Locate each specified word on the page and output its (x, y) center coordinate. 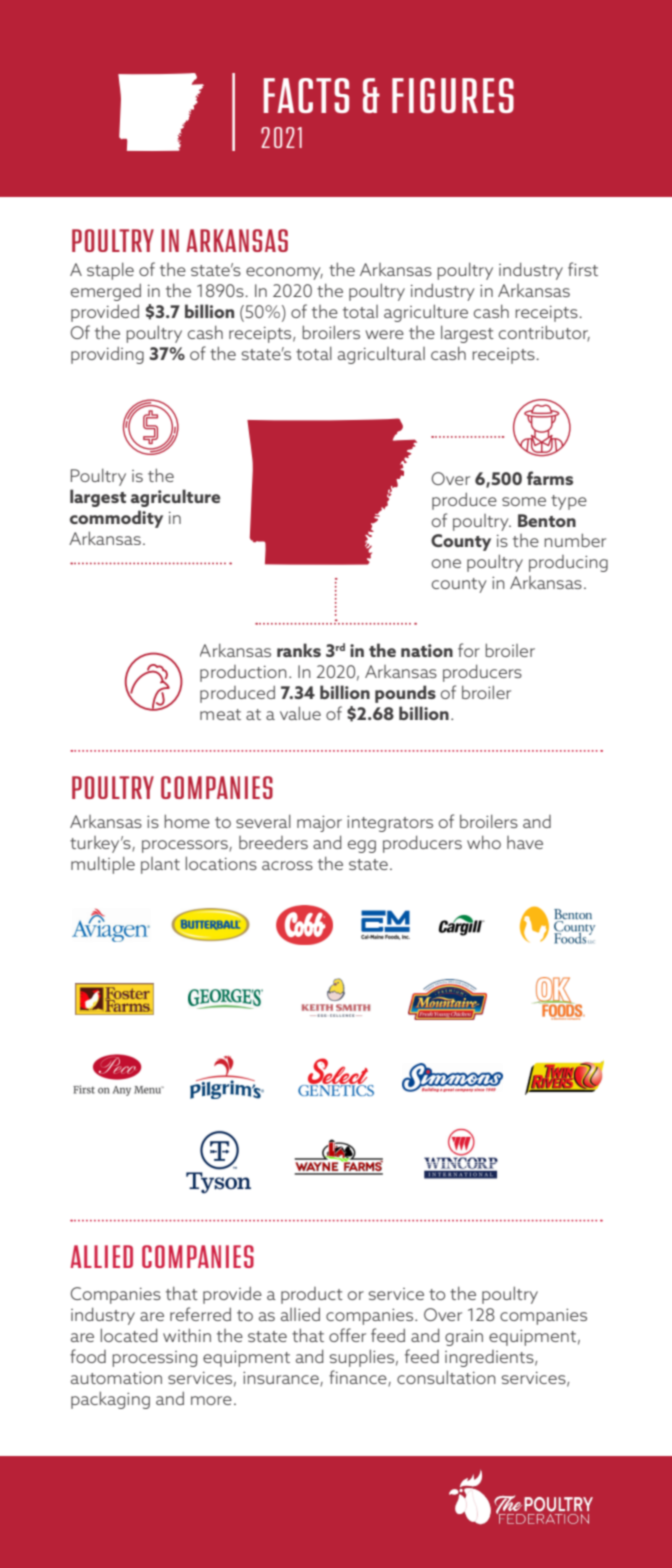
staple (110, 271)
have (525, 842)
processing (154, 1359)
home (187, 821)
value (300, 713)
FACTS (306, 95)
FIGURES (453, 95)
